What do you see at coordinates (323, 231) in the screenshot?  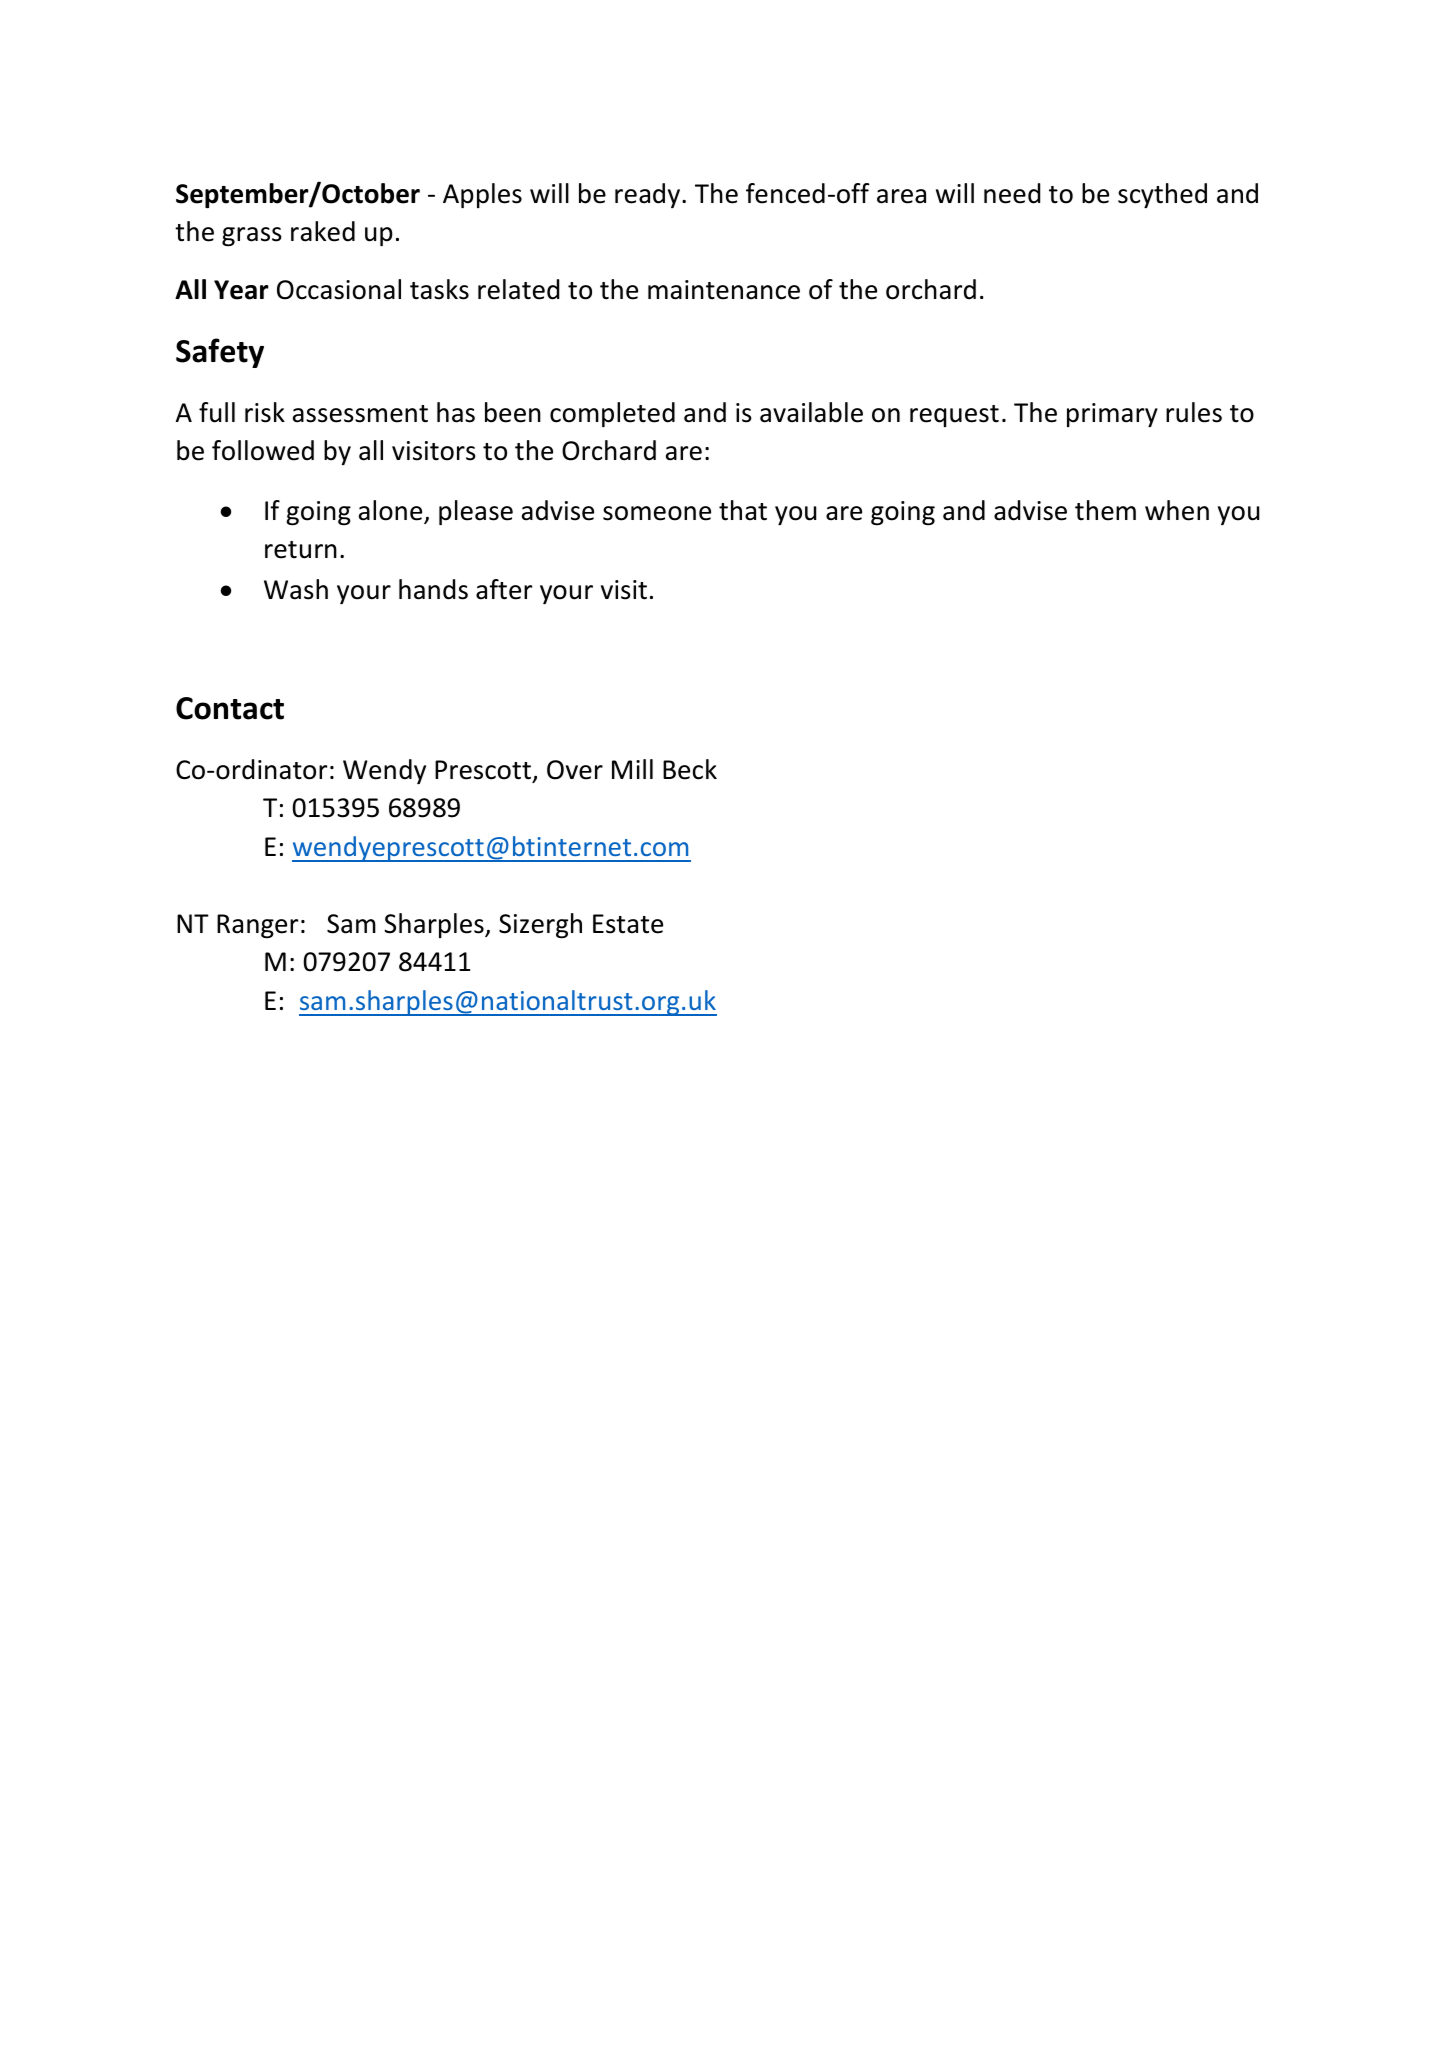 I see `raked` at bounding box center [323, 231].
